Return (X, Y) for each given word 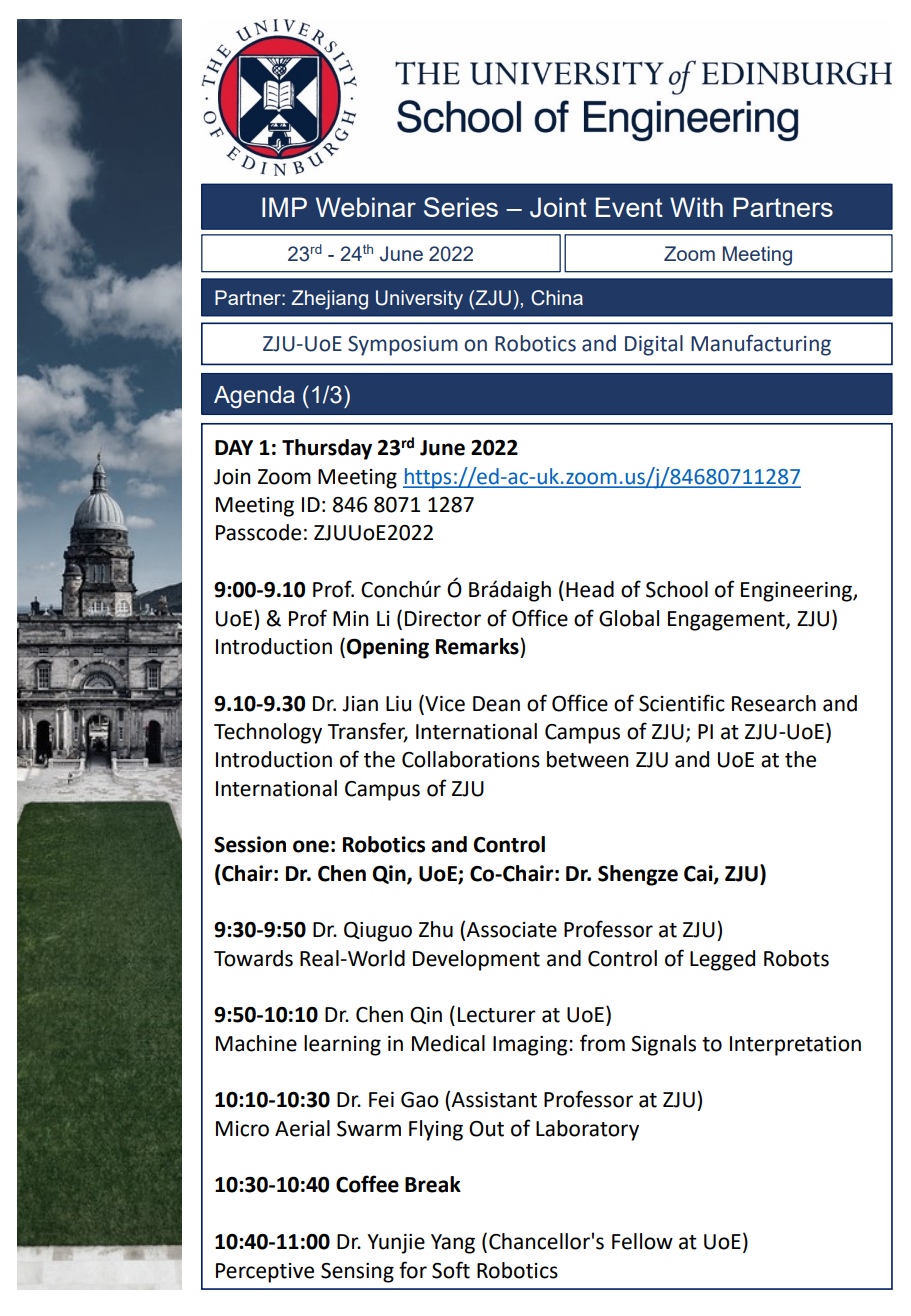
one (311, 846)
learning (342, 1045)
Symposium (403, 346)
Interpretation (795, 1046)
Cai (699, 874)
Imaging (531, 1046)
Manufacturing (761, 345)
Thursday (327, 449)
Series (461, 207)
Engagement (727, 621)
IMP (284, 207)
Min (350, 618)
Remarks (478, 646)
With (696, 207)
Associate (511, 930)
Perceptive (265, 1273)
